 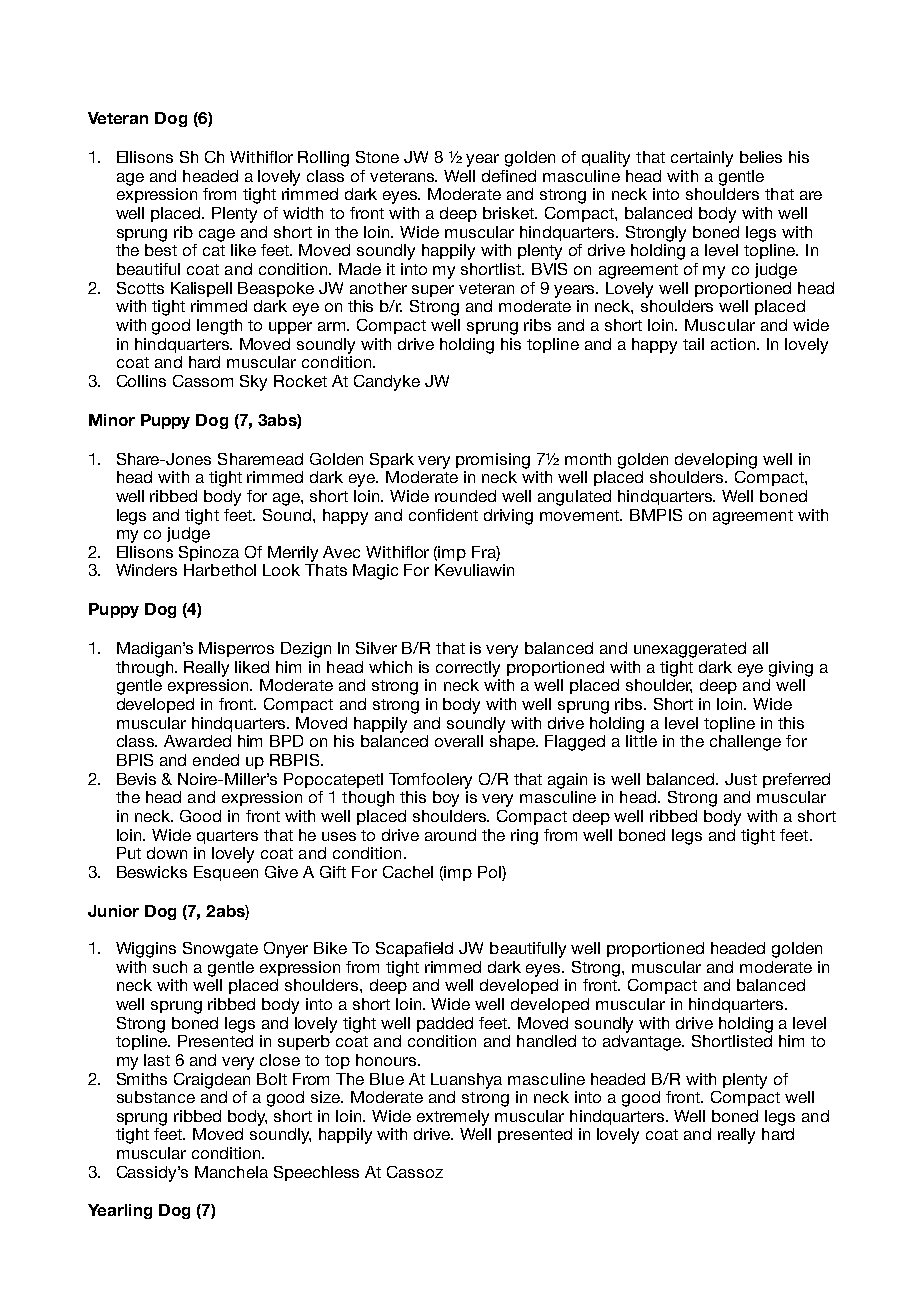 What do you see at coordinates (468, 669) in the document?
I see `correctly` at bounding box center [468, 669].
